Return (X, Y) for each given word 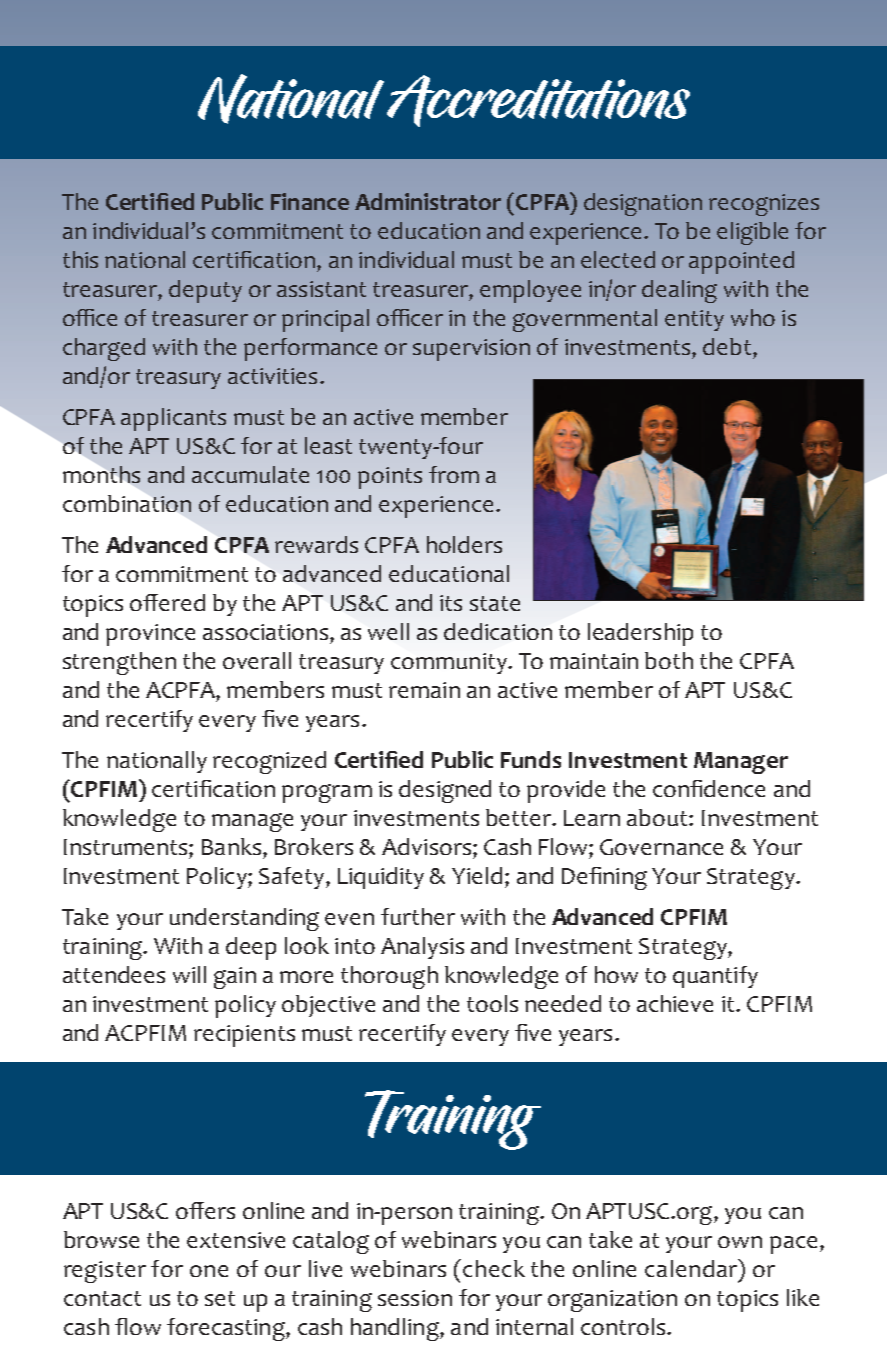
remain (424, 690)
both (669, 660)
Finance (310, 201)
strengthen (119, 663)
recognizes (764, 205)
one (209, 1271)
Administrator (428, 201)
